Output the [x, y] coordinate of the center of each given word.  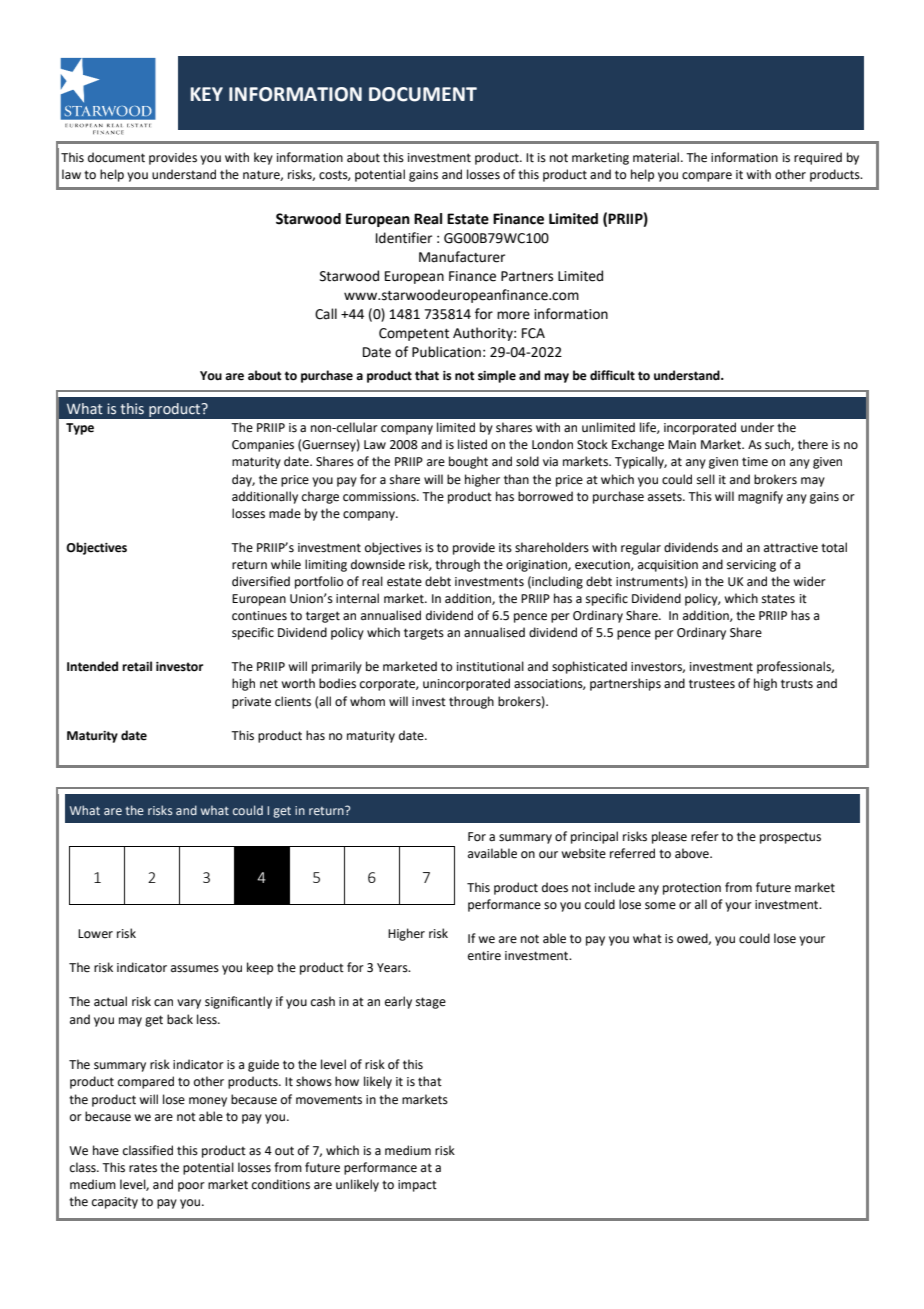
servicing [751, 566]
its [505, 548]
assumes [195, 969]
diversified [261, 581]
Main [682, 445]
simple [497, 376]
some [660, 906]
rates [143, 1168]
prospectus [790, 838]
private [251, 703]
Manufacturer [462, 257]
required [818, 158]
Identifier [404, 238]
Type [80, 429]
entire [484, 956]
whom [367, 701]
